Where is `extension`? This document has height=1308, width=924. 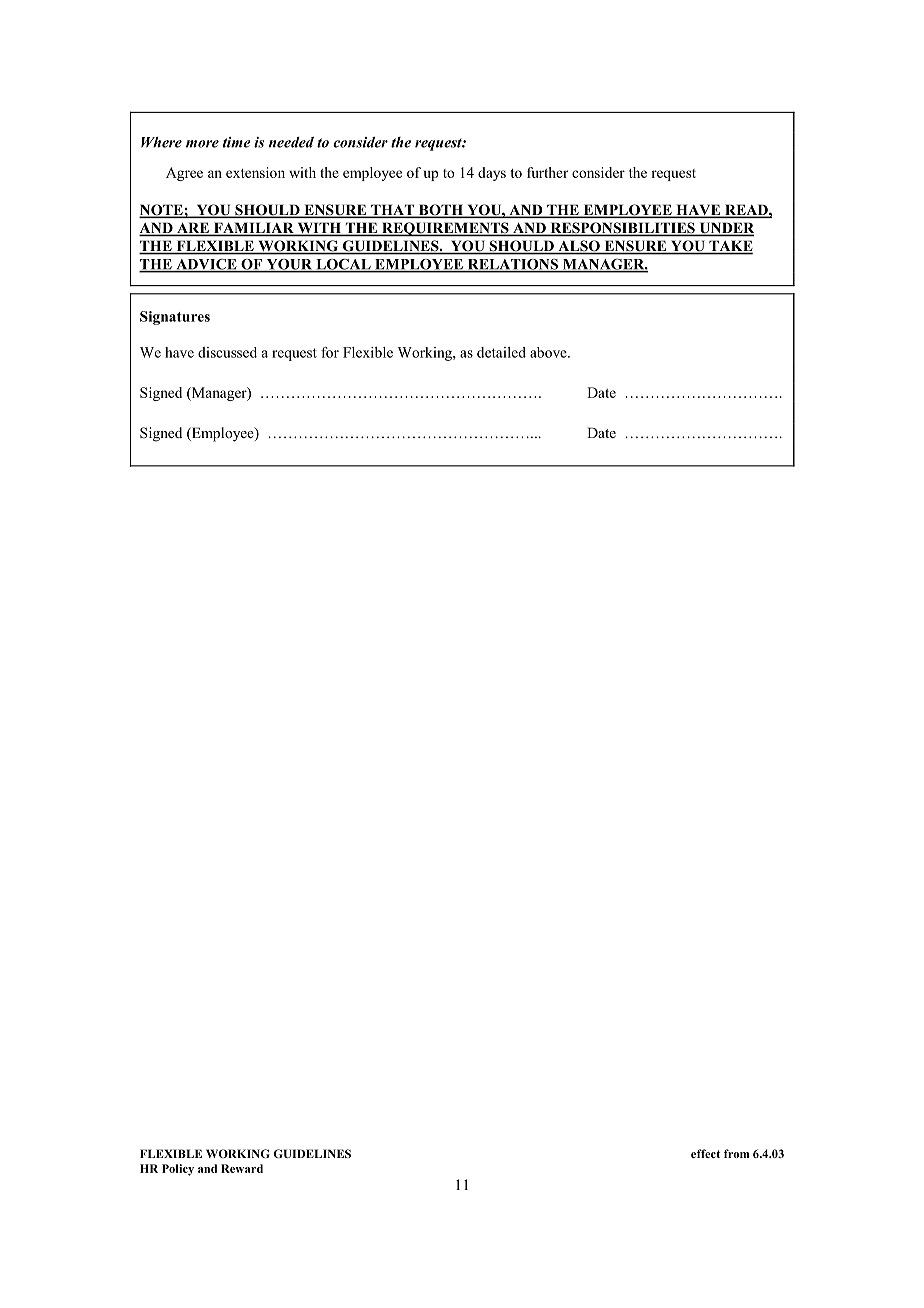 extension is located at coordinates (255, 172).
